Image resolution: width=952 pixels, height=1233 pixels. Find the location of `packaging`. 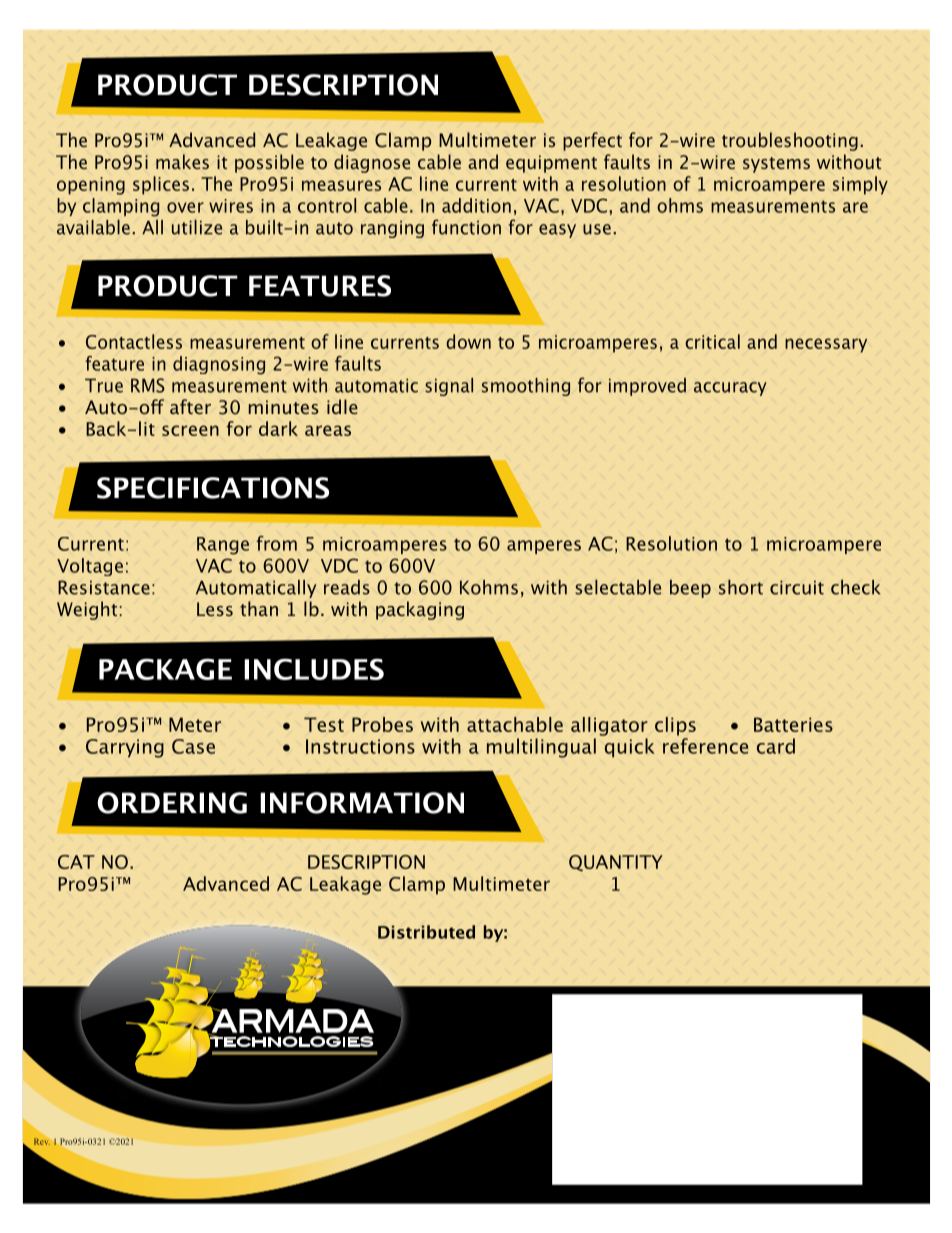

packaging is located at coordinates (420, 610).
